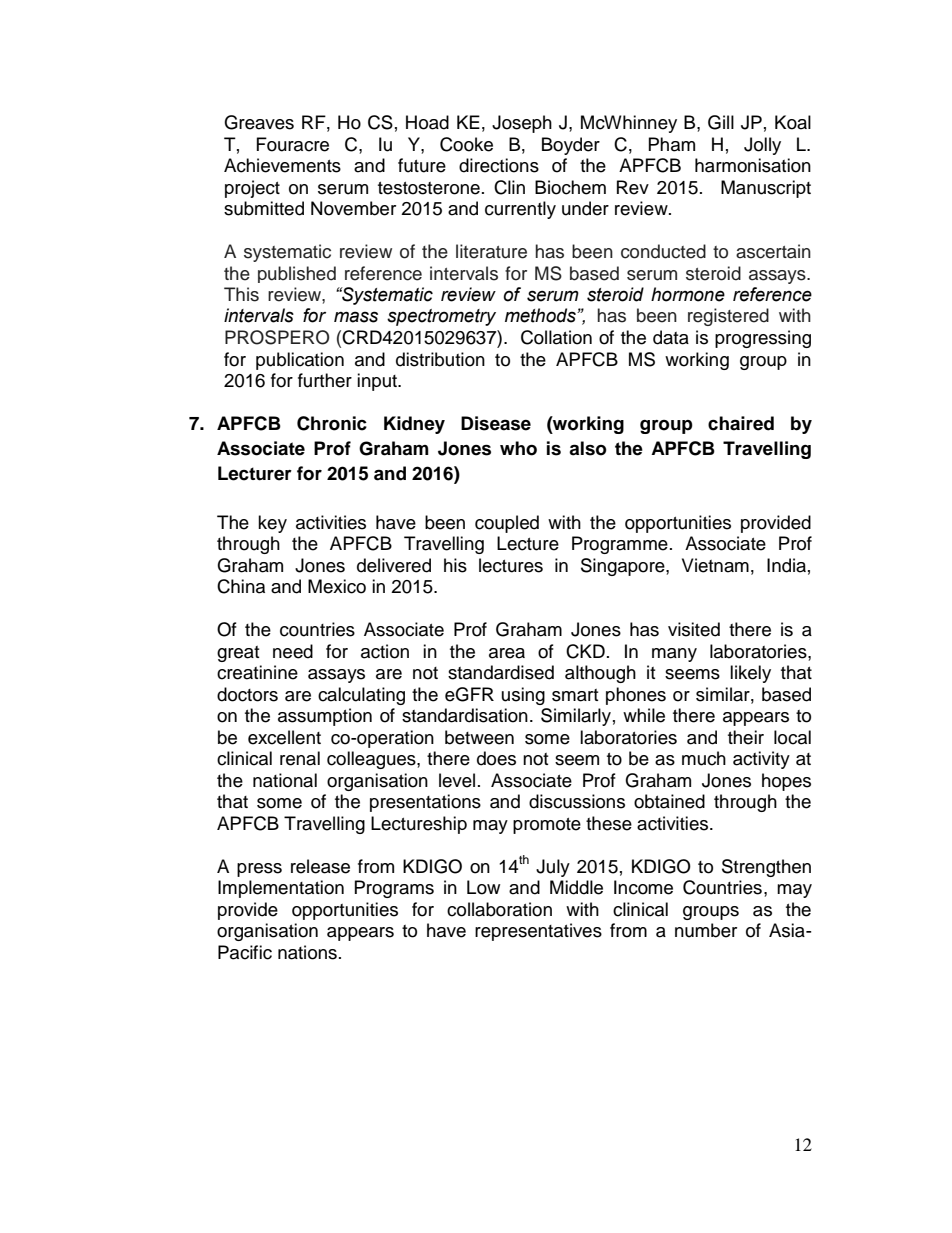 Image resolution: width=952 pixels, height=1233 pixels. I want to click on Implementation, so click(281, 889).
